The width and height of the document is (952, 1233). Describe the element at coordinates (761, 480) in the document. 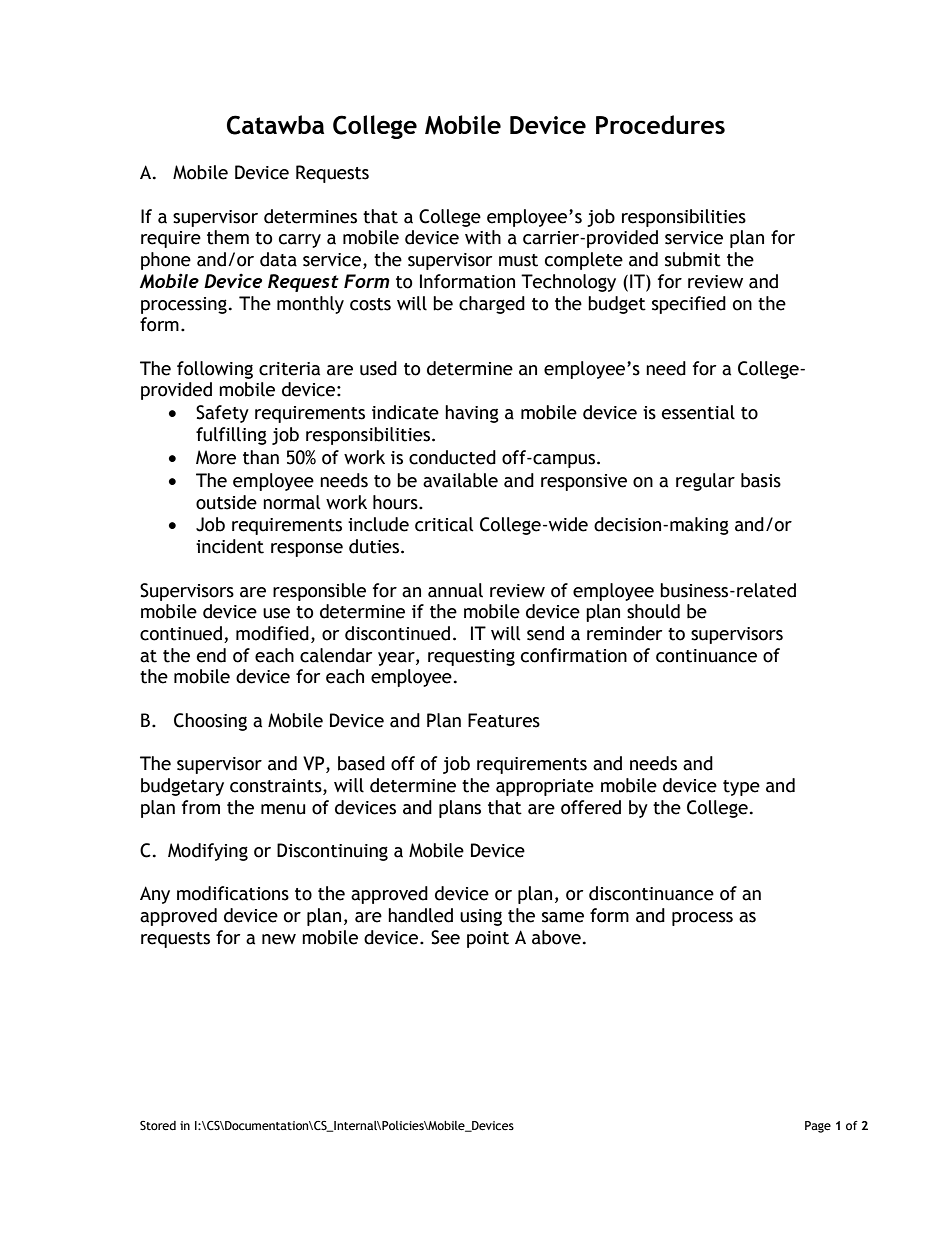

I see `basis` at that location.
